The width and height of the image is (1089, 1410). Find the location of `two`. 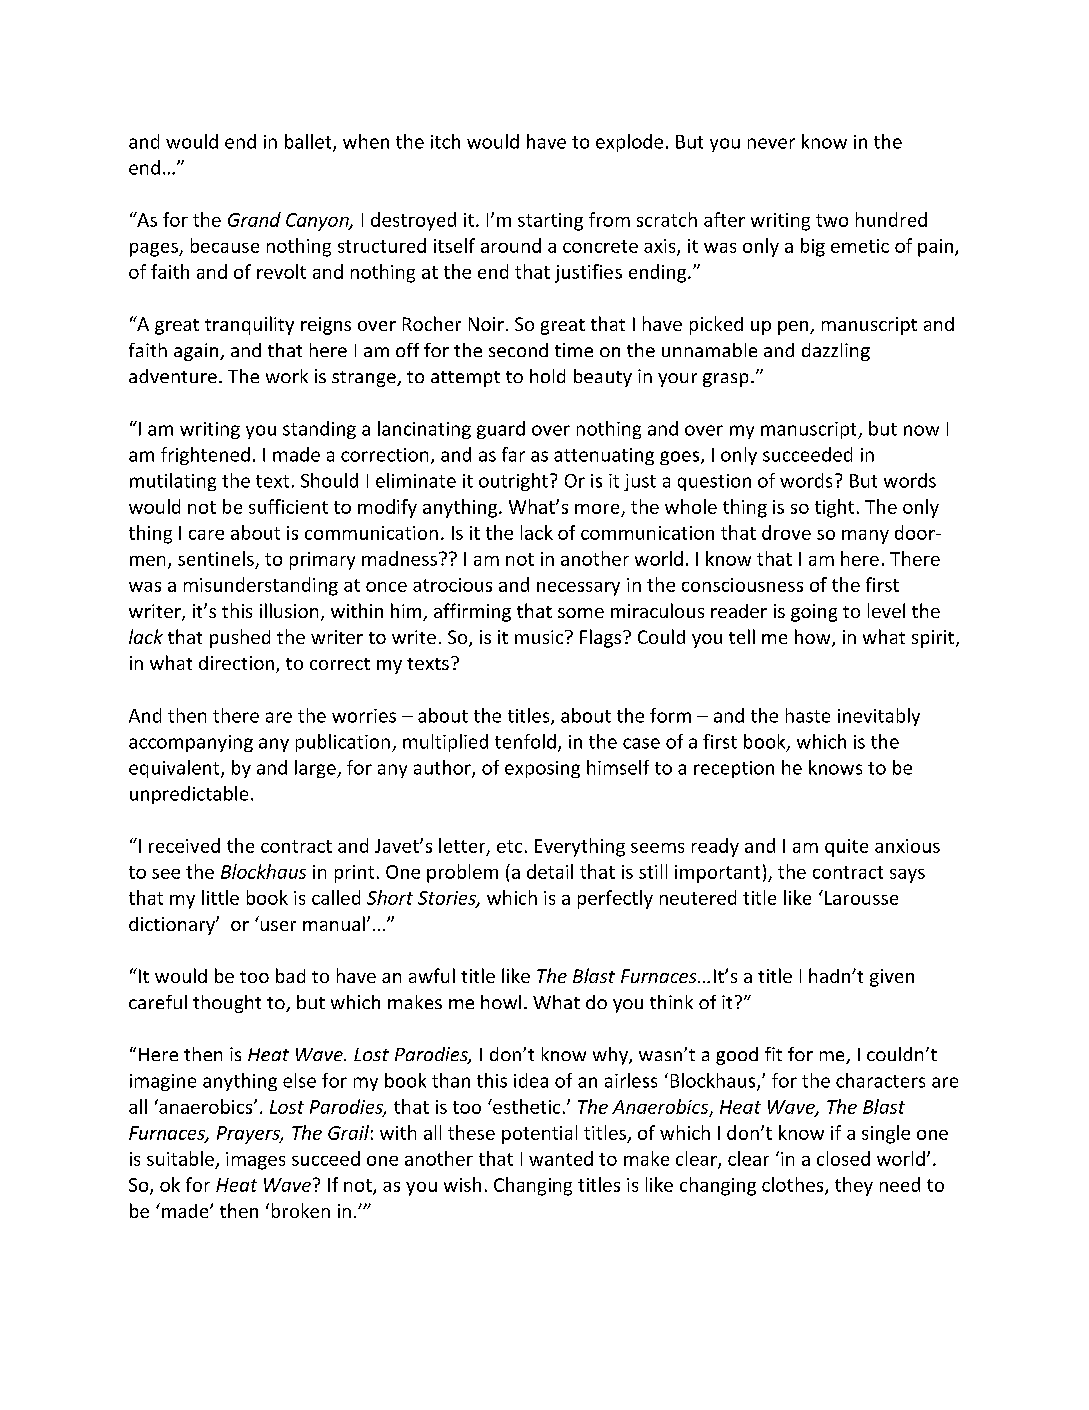

two is located at coordinates (832, 220).
